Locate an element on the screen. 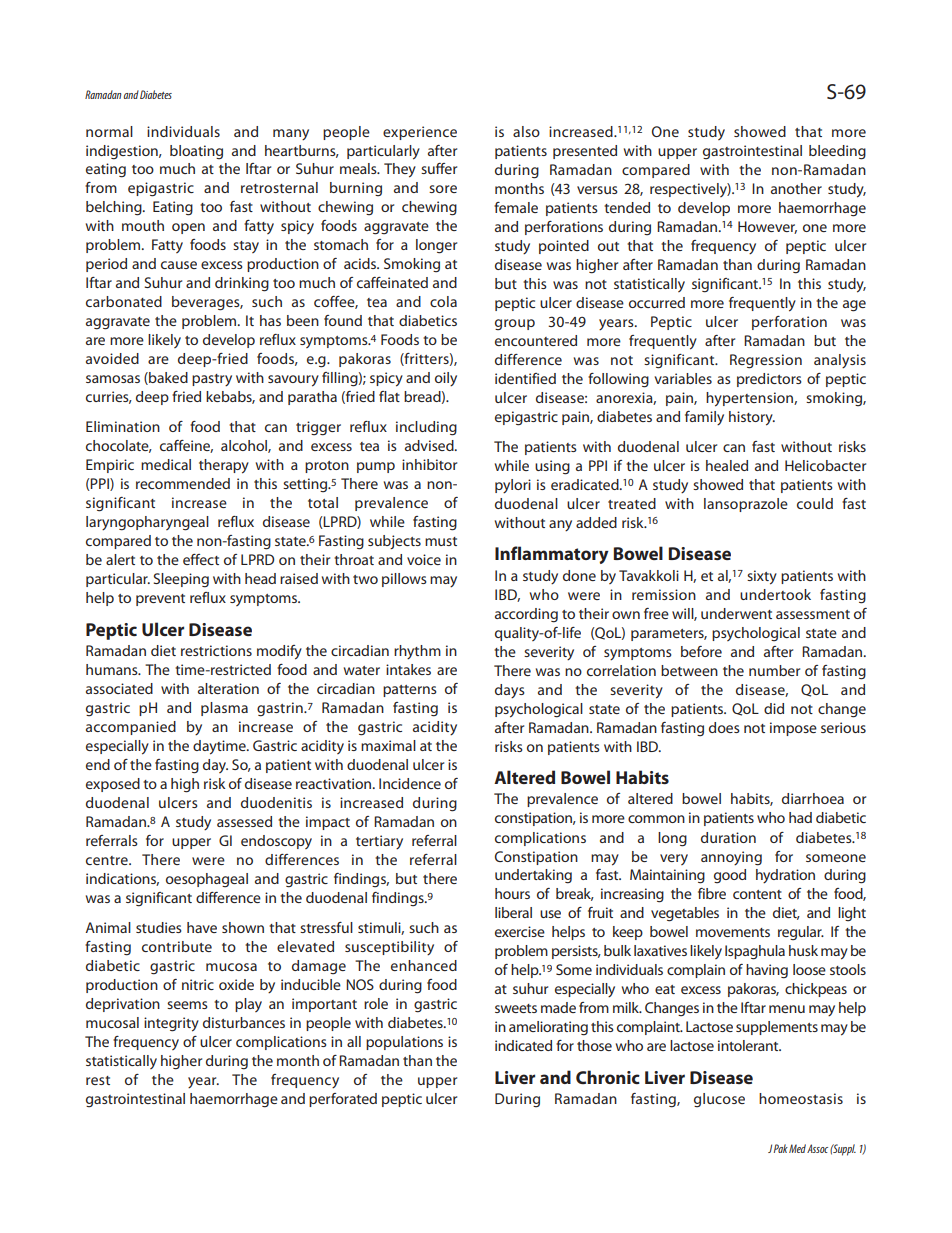  bloating is located at coordinates (196, 152).
